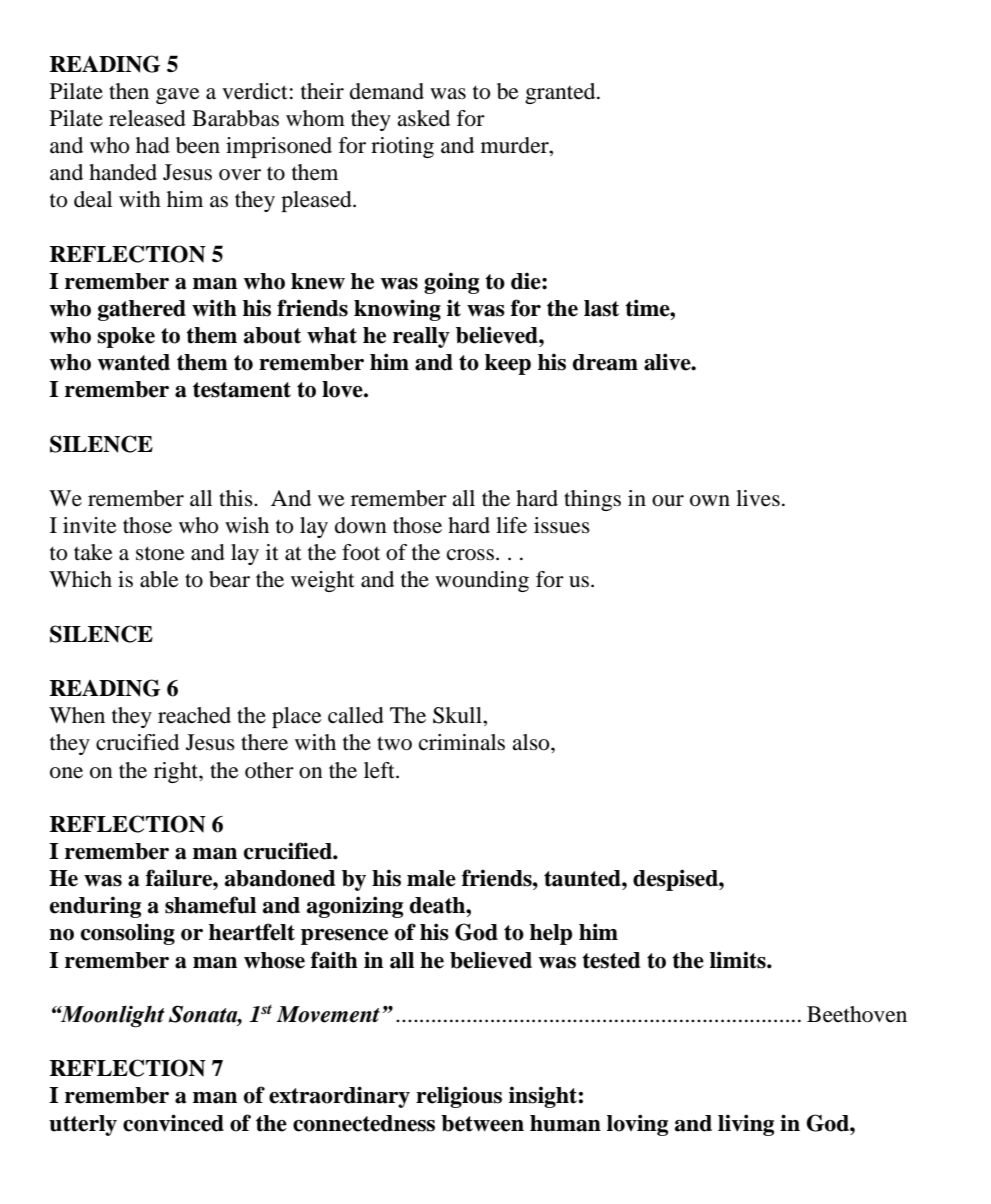  Describe the element at coordinates (459, 1097) in the image. I see `religious` at that location.
